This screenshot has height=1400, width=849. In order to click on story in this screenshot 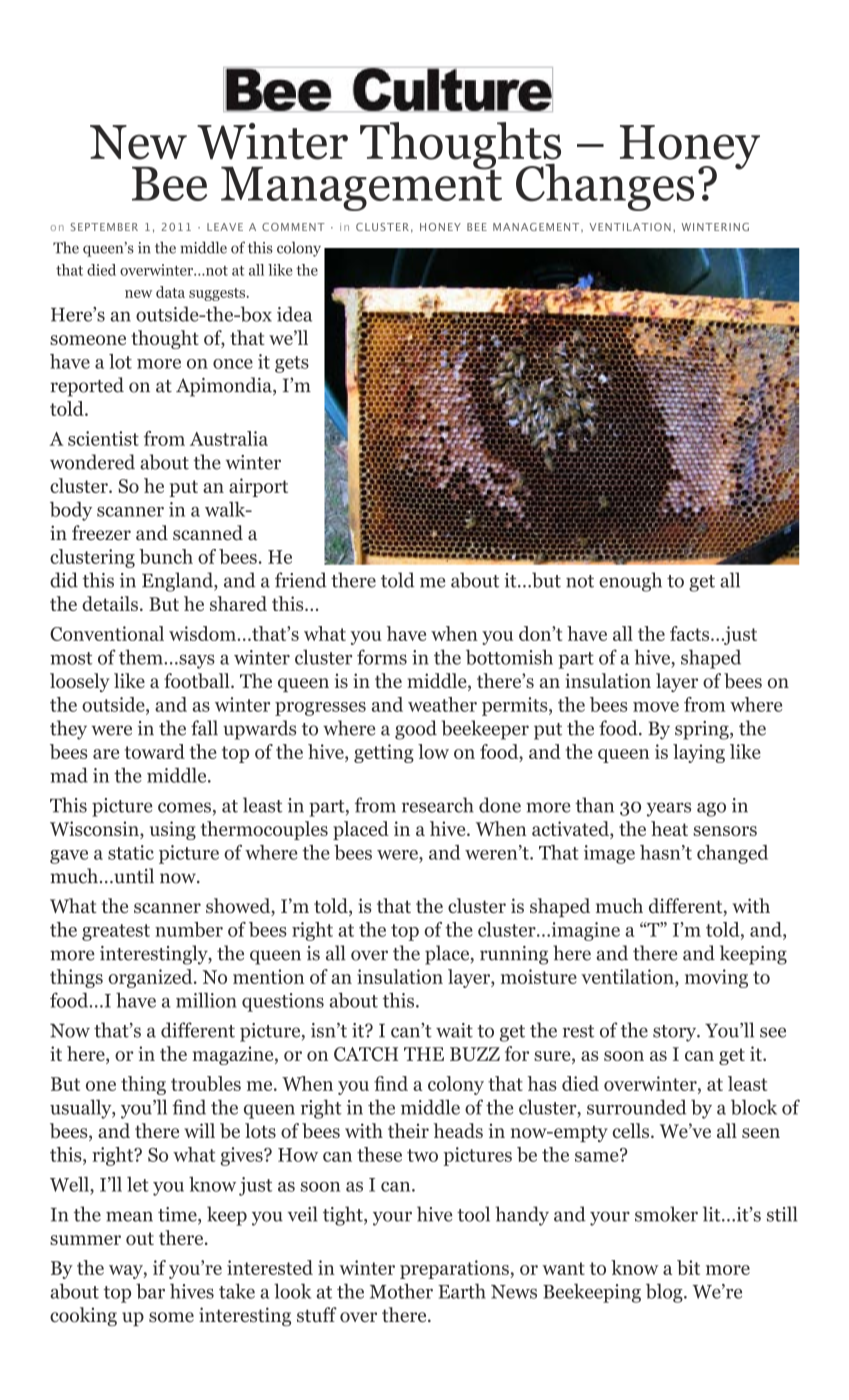, I will do `click(676, 1033)`.
